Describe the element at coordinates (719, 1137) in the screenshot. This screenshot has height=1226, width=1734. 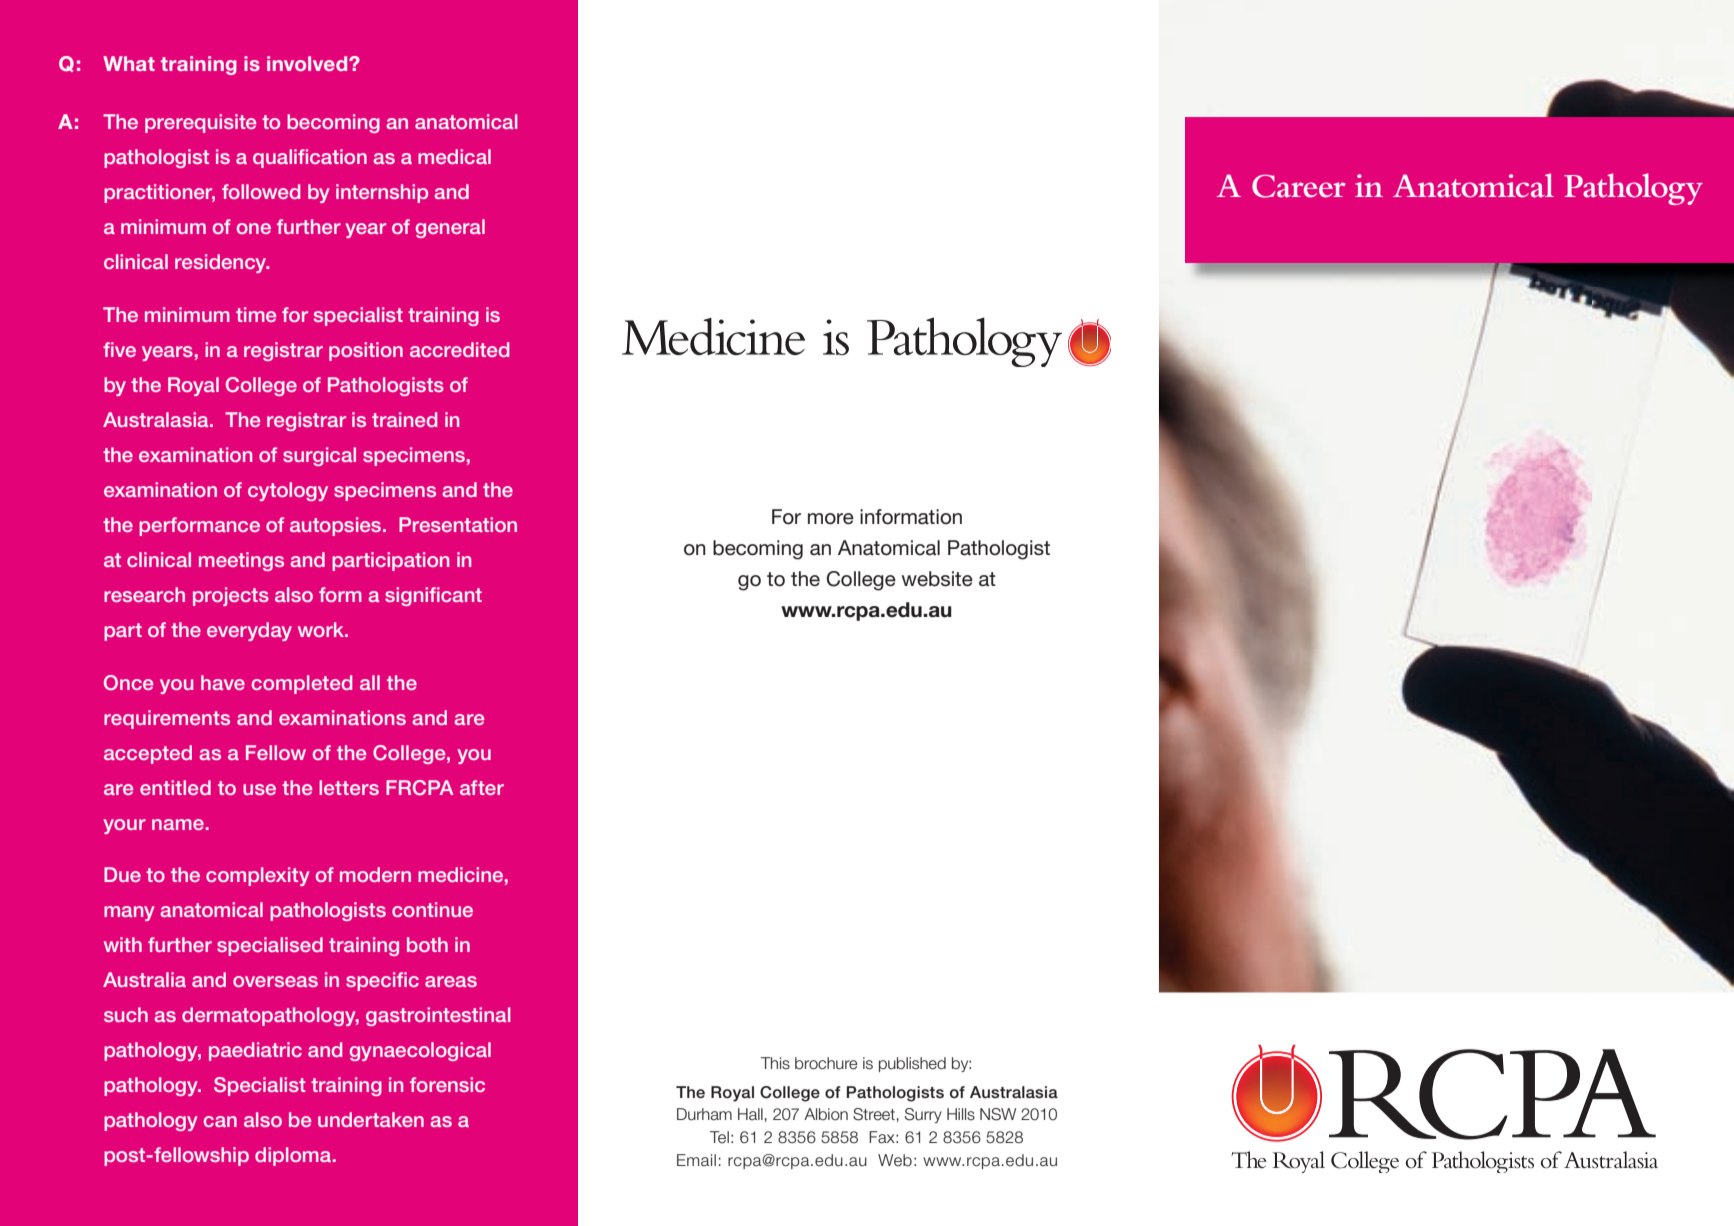
I see `Tel` at that location.
